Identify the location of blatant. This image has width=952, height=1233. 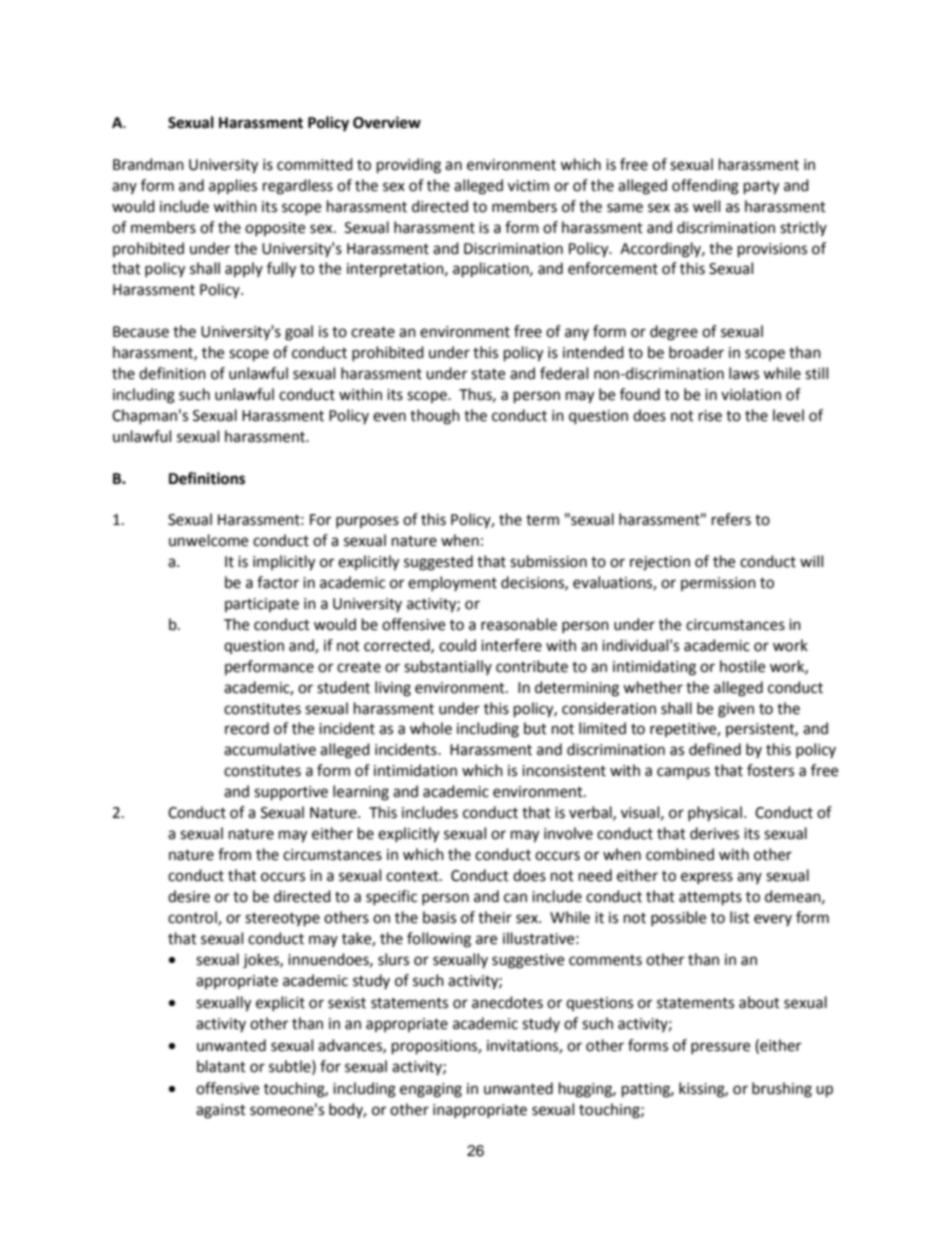
(221, 1066).
